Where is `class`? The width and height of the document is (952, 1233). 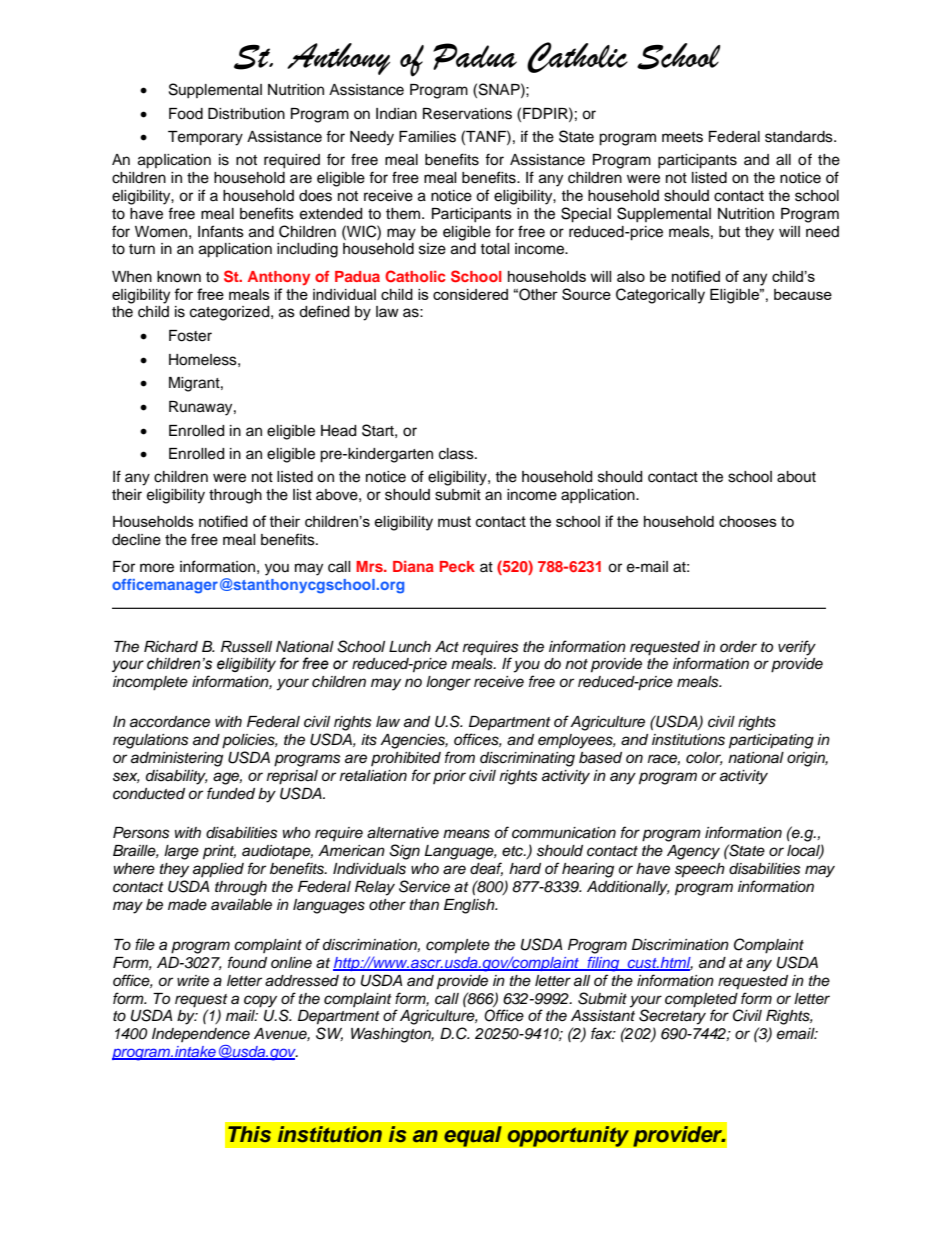 class is located at coordinates (457, 454).
